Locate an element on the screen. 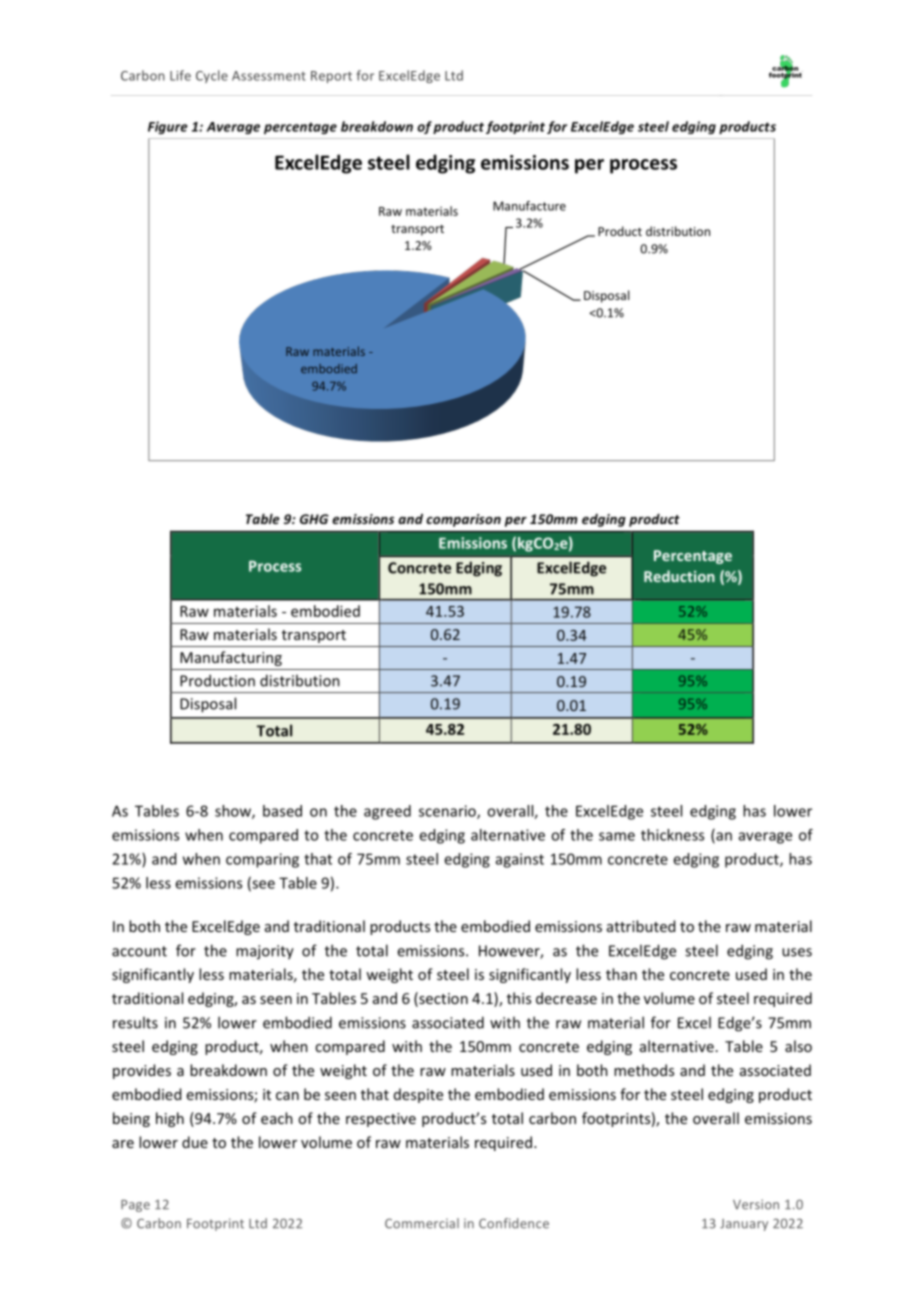 The image size is (924, 1308). Manufacture is located at coordinates (529, 206).
